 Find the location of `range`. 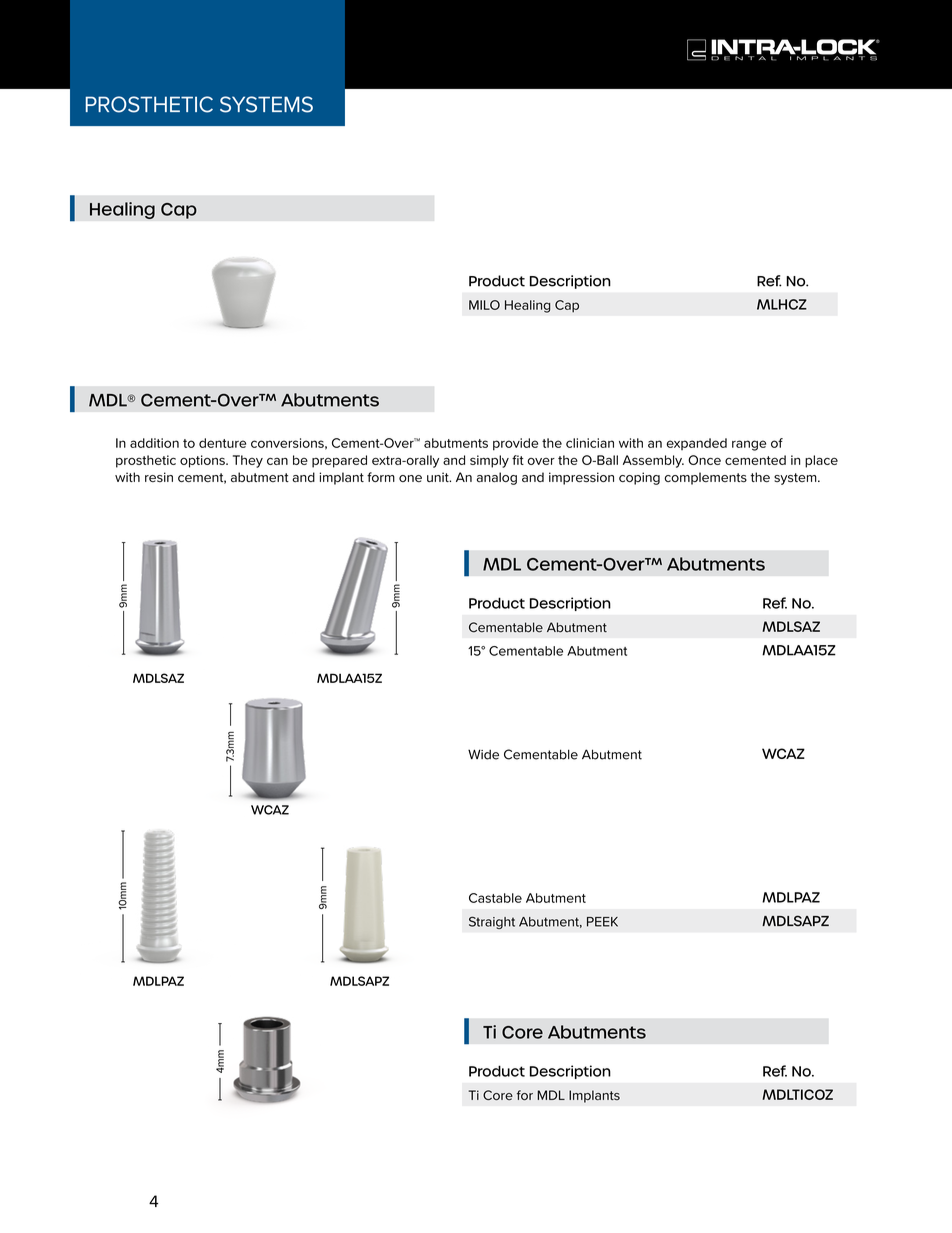

range is located at coordinates (749, 445).
